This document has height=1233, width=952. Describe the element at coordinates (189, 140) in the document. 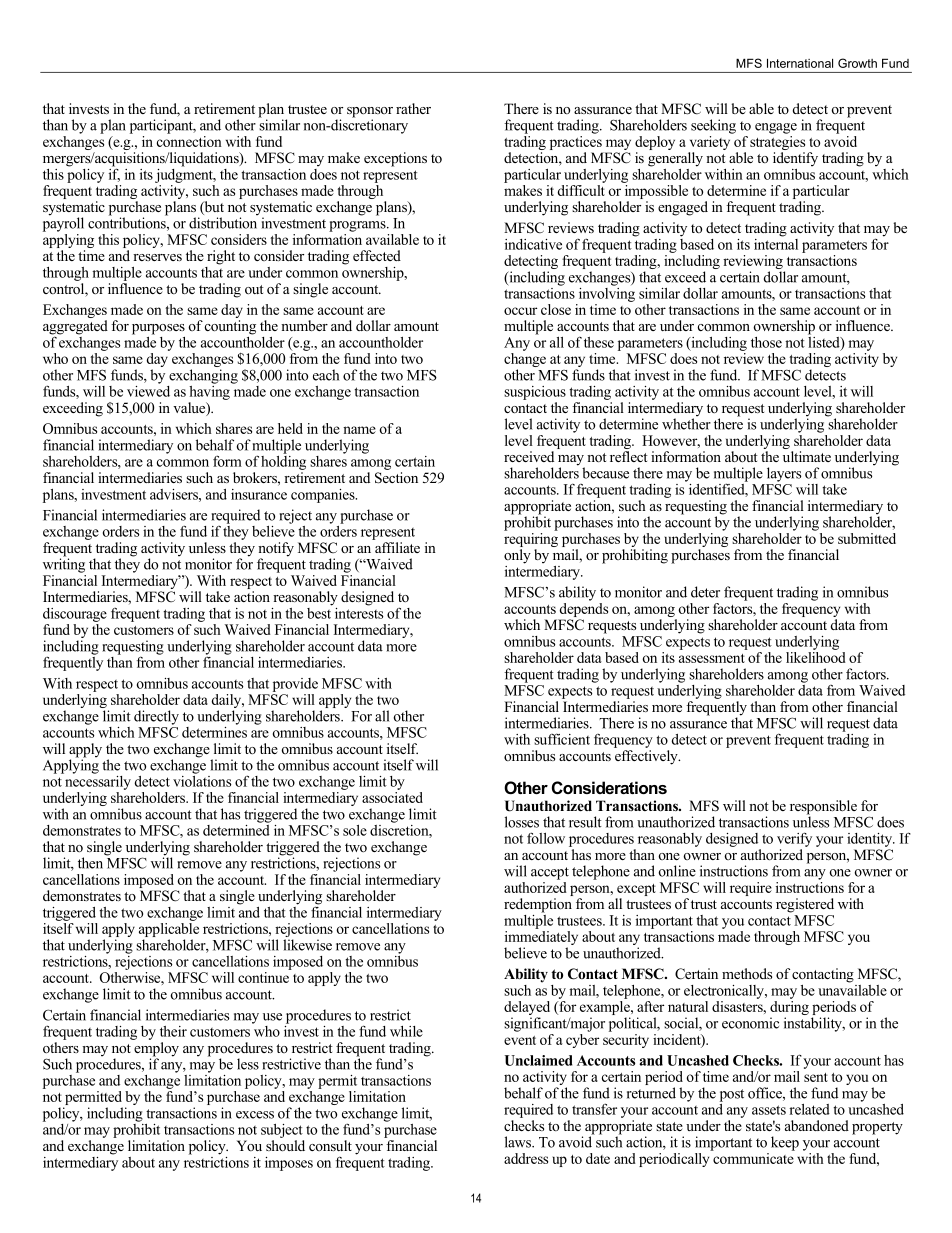

I see `connection` at that location.
